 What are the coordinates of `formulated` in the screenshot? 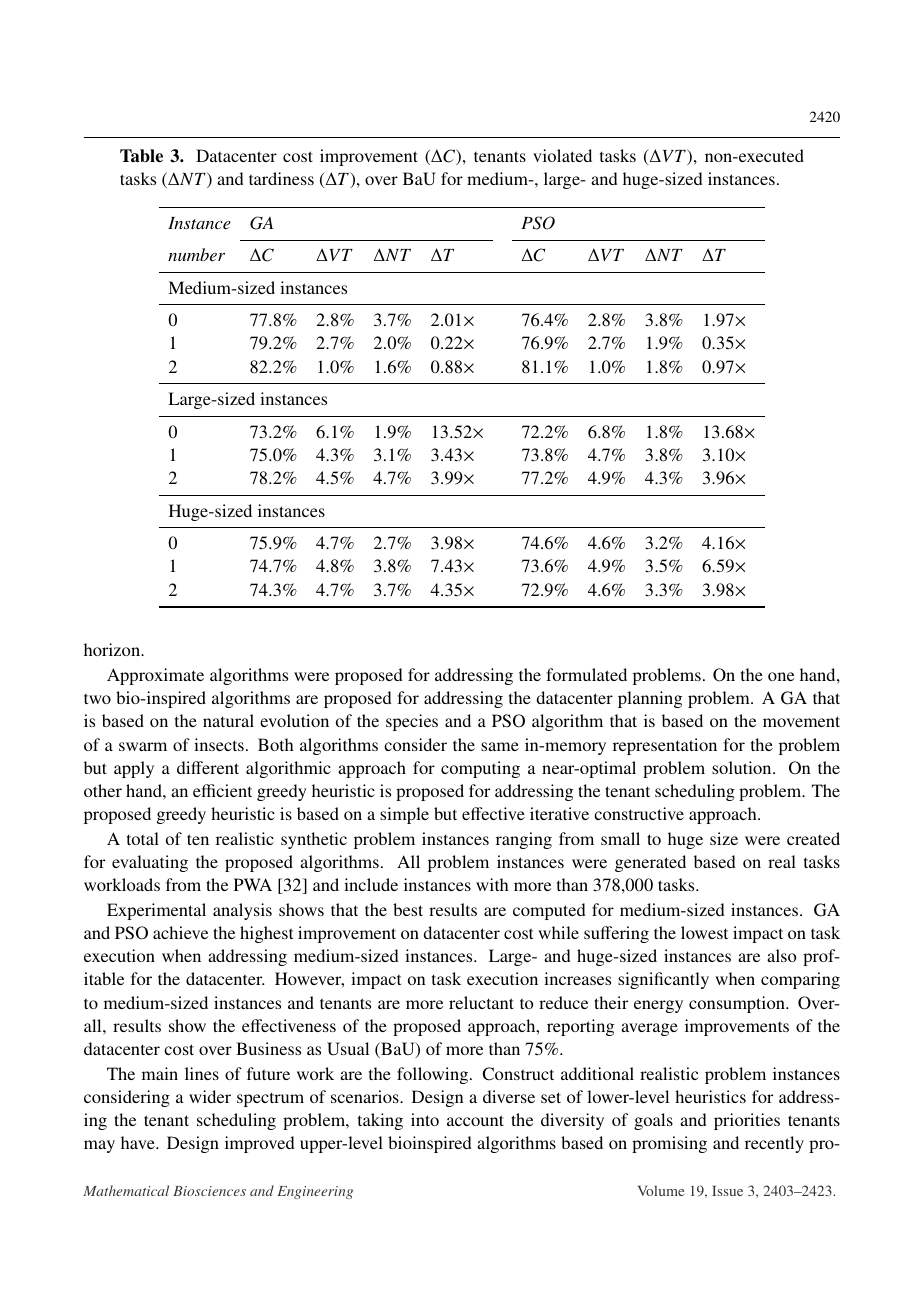 It's located at (586, 674).
